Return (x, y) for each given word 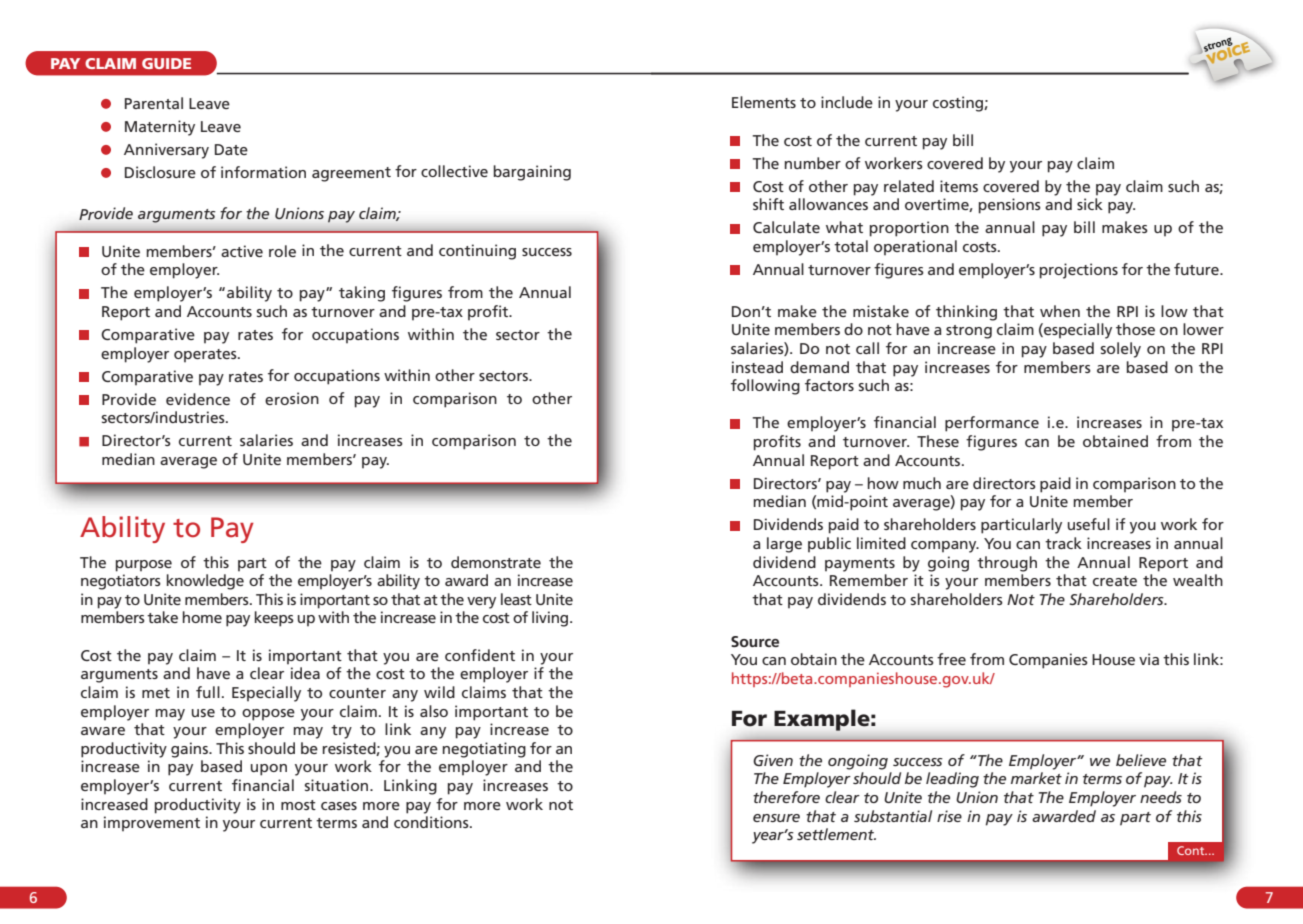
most (298, 805)
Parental (154, 103)
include (847, 102)
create (1115, 581)
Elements (764, 102)
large (784, 545)
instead (757, 367)
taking (362, 294)
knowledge (205, 582)
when (1060, 311)
